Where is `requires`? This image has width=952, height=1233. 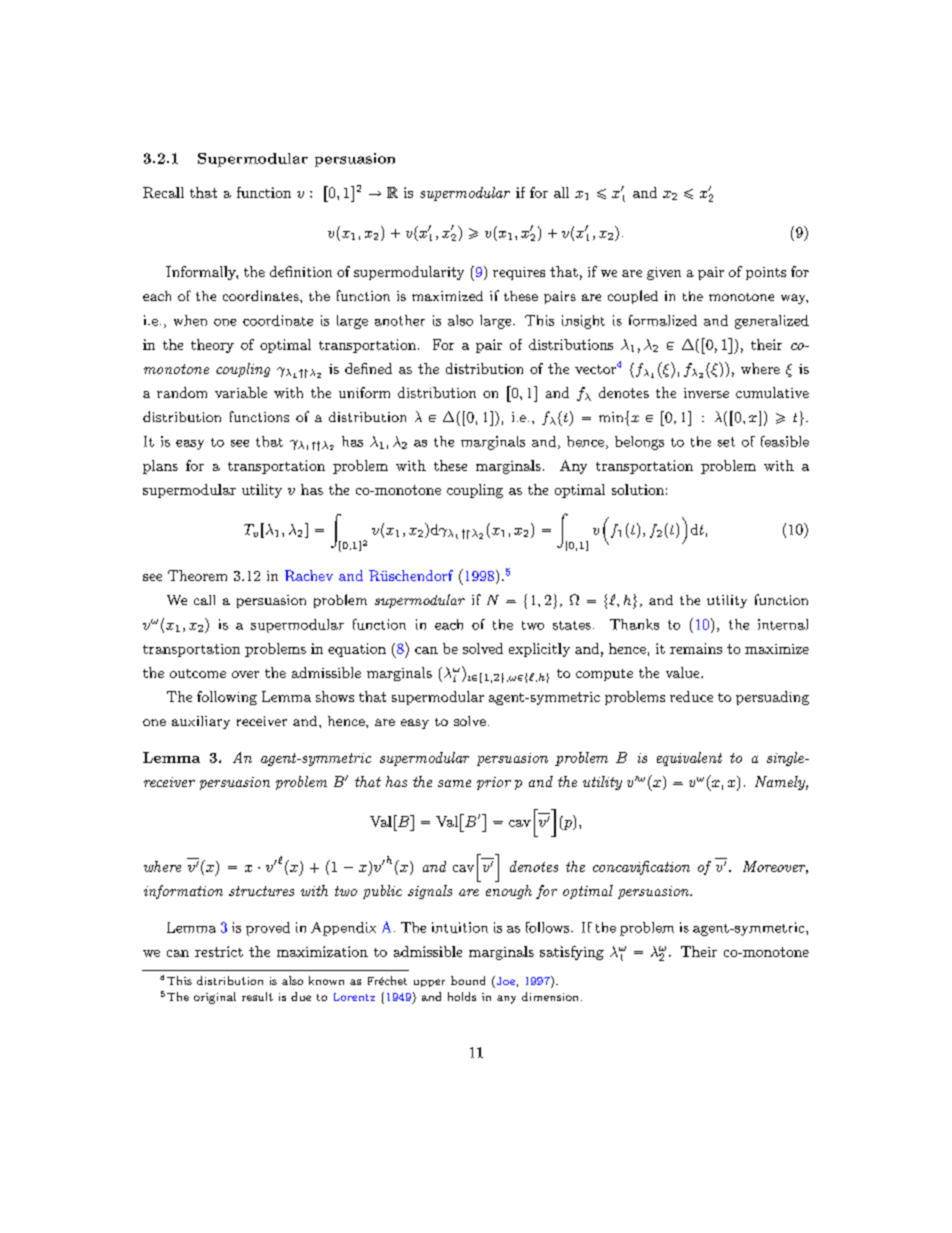
requires is located at coordinates (519, 273).
